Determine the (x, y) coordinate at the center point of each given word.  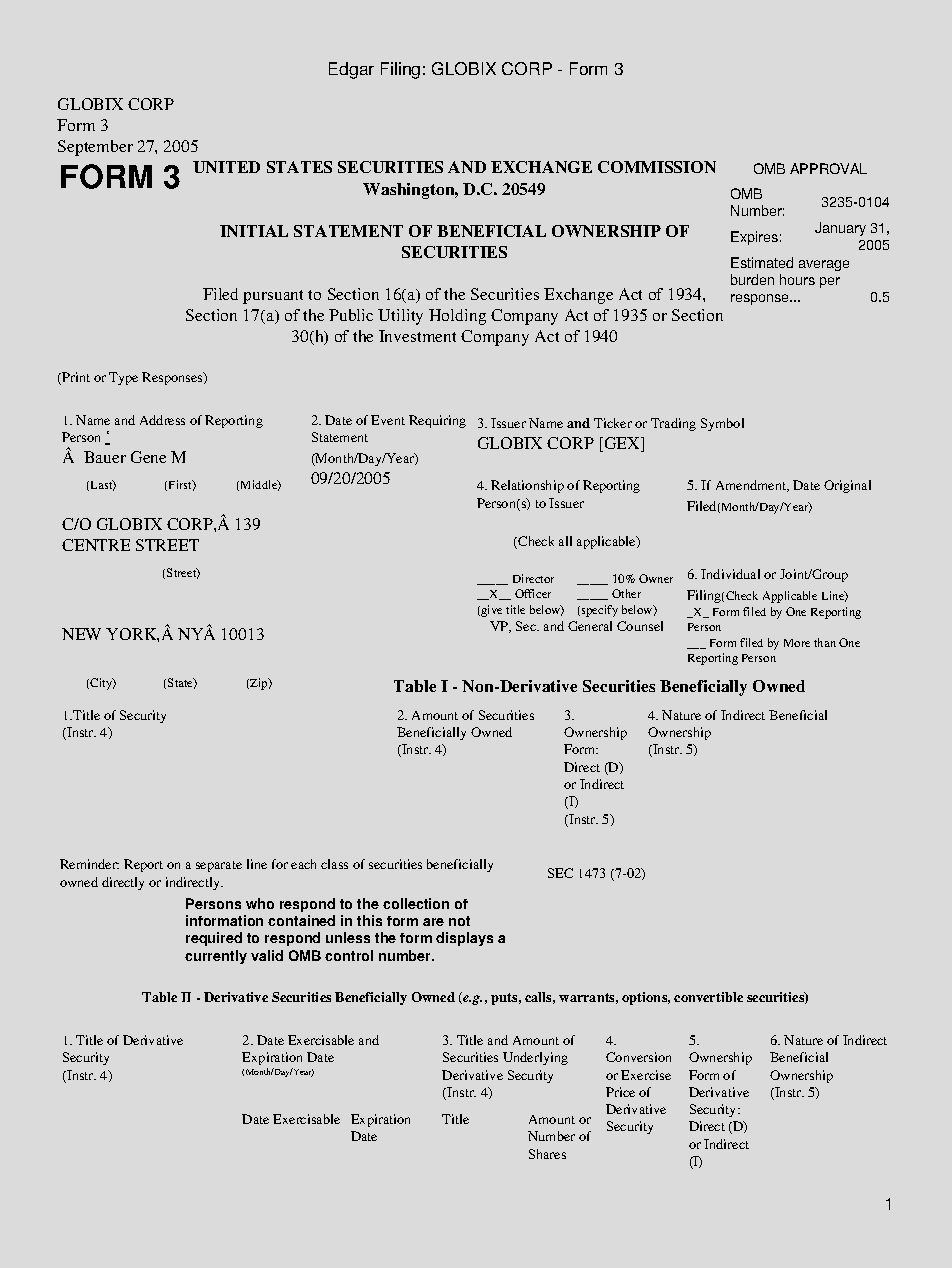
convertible (708, 997)
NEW (81, 634)
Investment (417, 336)
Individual (730, 574)
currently (216, 957)
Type (123, 378)
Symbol (722, 424)
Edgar (351, 70)
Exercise (646, 1075)
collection (416, 903)
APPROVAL (828, 168)
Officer (533, 593)
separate (219, 866)
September (95, 148)
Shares (547, 1154)
